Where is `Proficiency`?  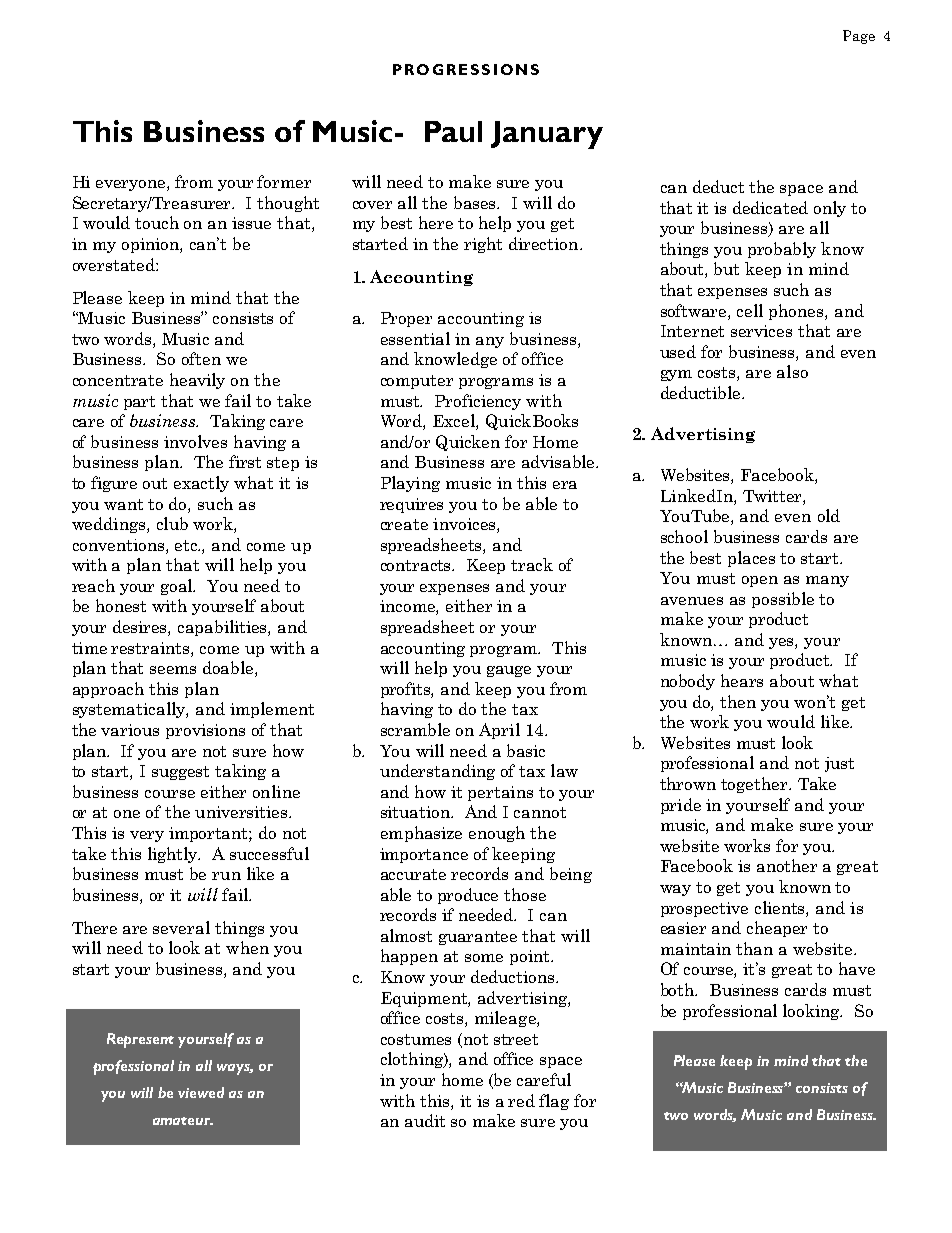
Proficiency is located at coordinates (478, 402).
